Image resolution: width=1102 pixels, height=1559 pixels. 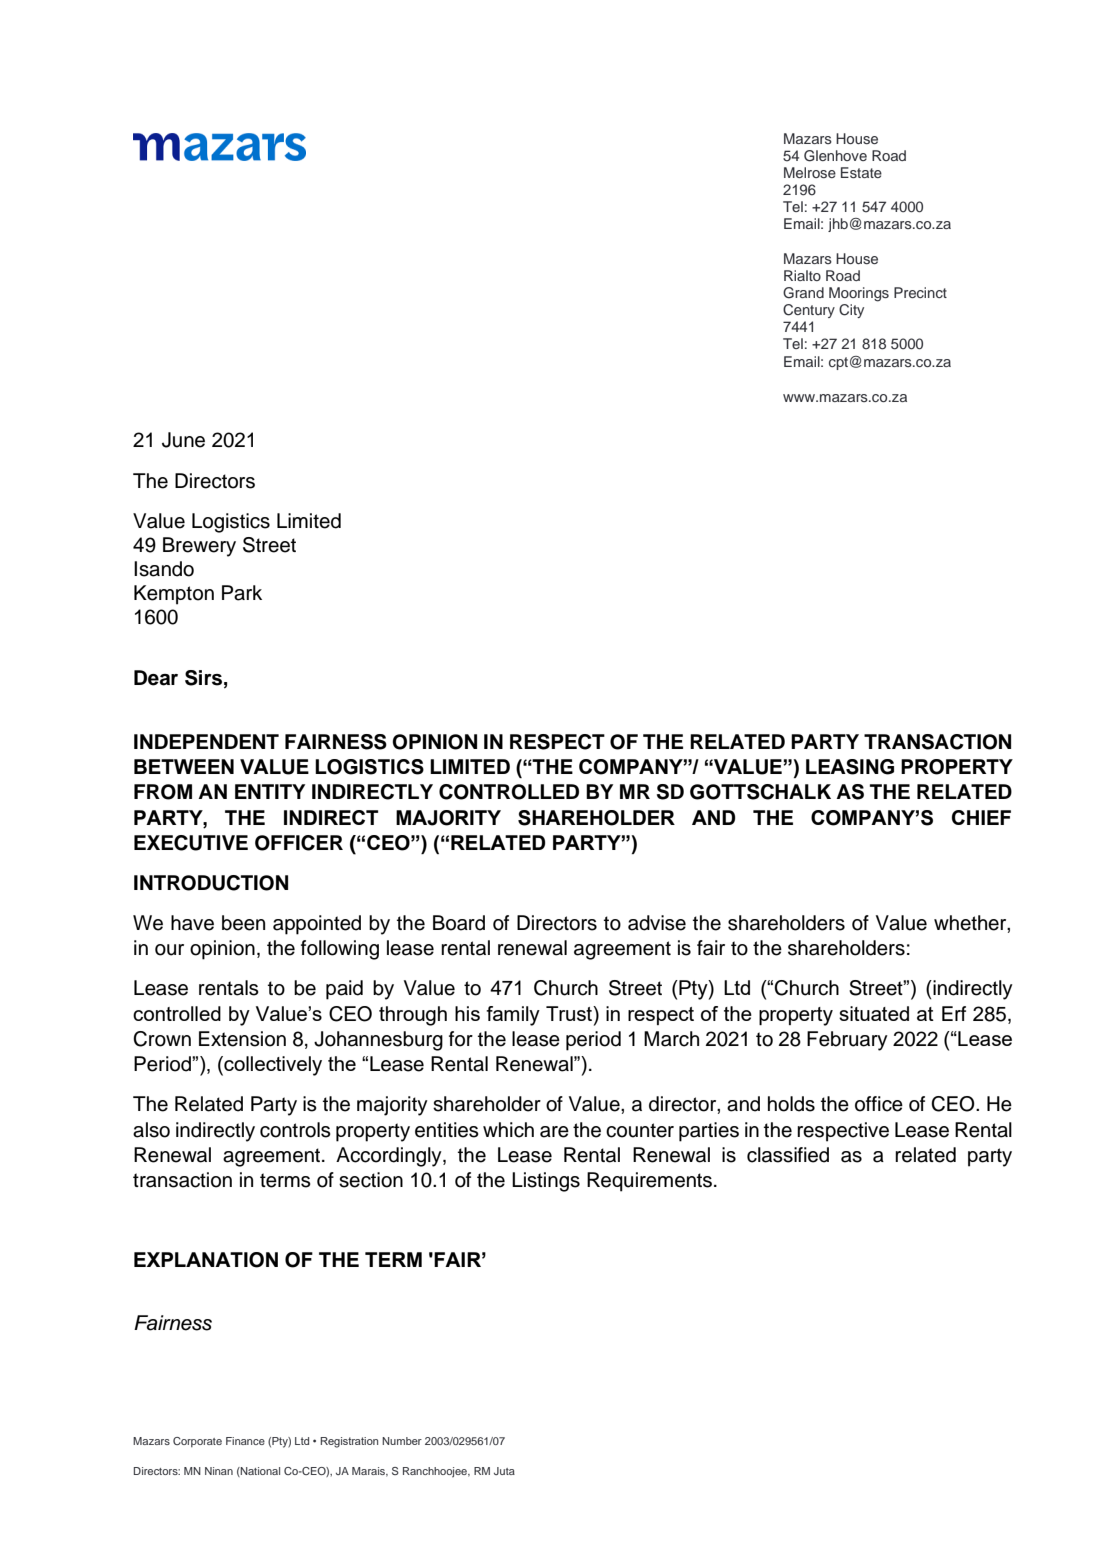 What do you see at coordinates (199, 547) in the screenshot?
I see `Brewery` at bounding box center [199, 547].
